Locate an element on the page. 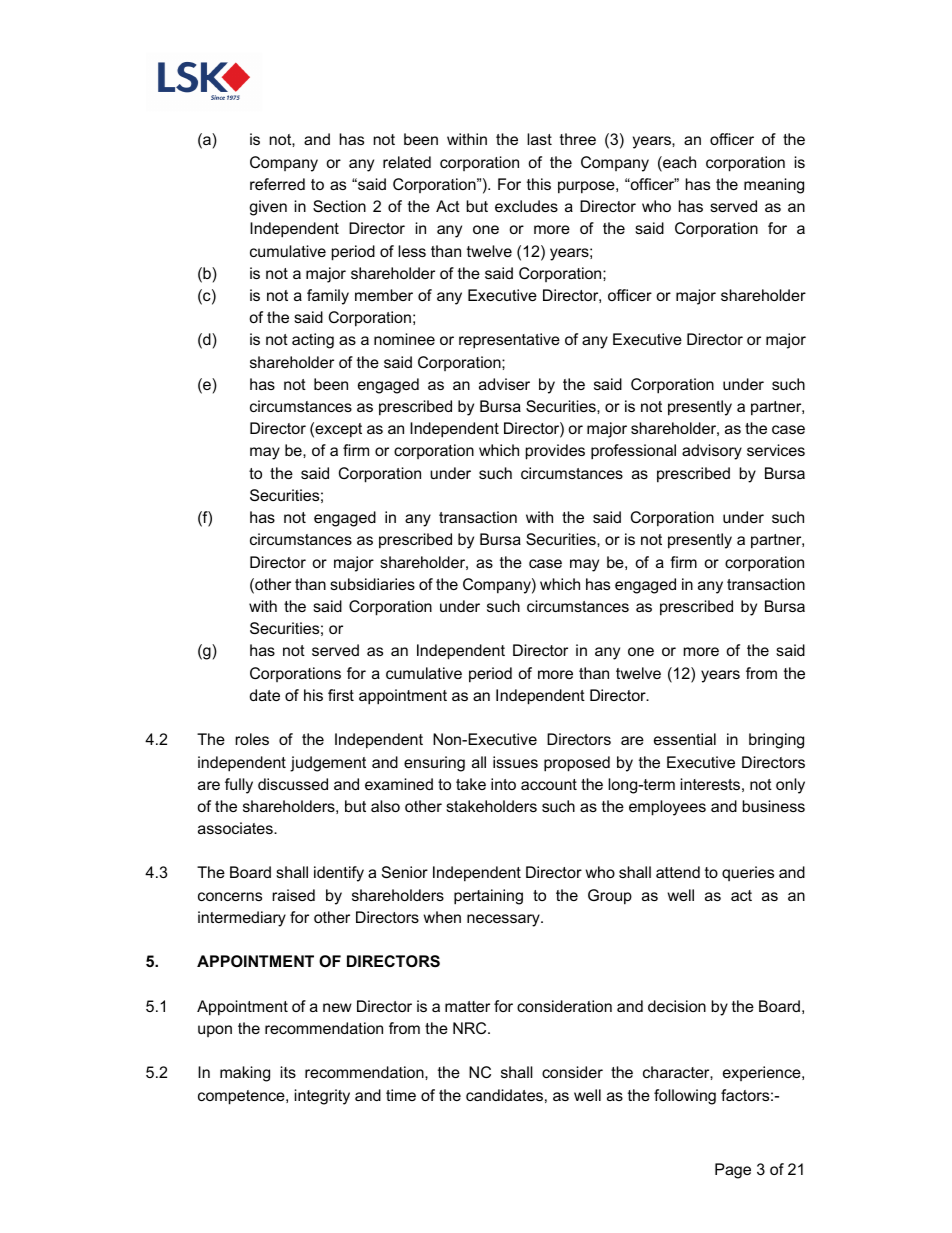  each is located at coordinates (678, 163).
